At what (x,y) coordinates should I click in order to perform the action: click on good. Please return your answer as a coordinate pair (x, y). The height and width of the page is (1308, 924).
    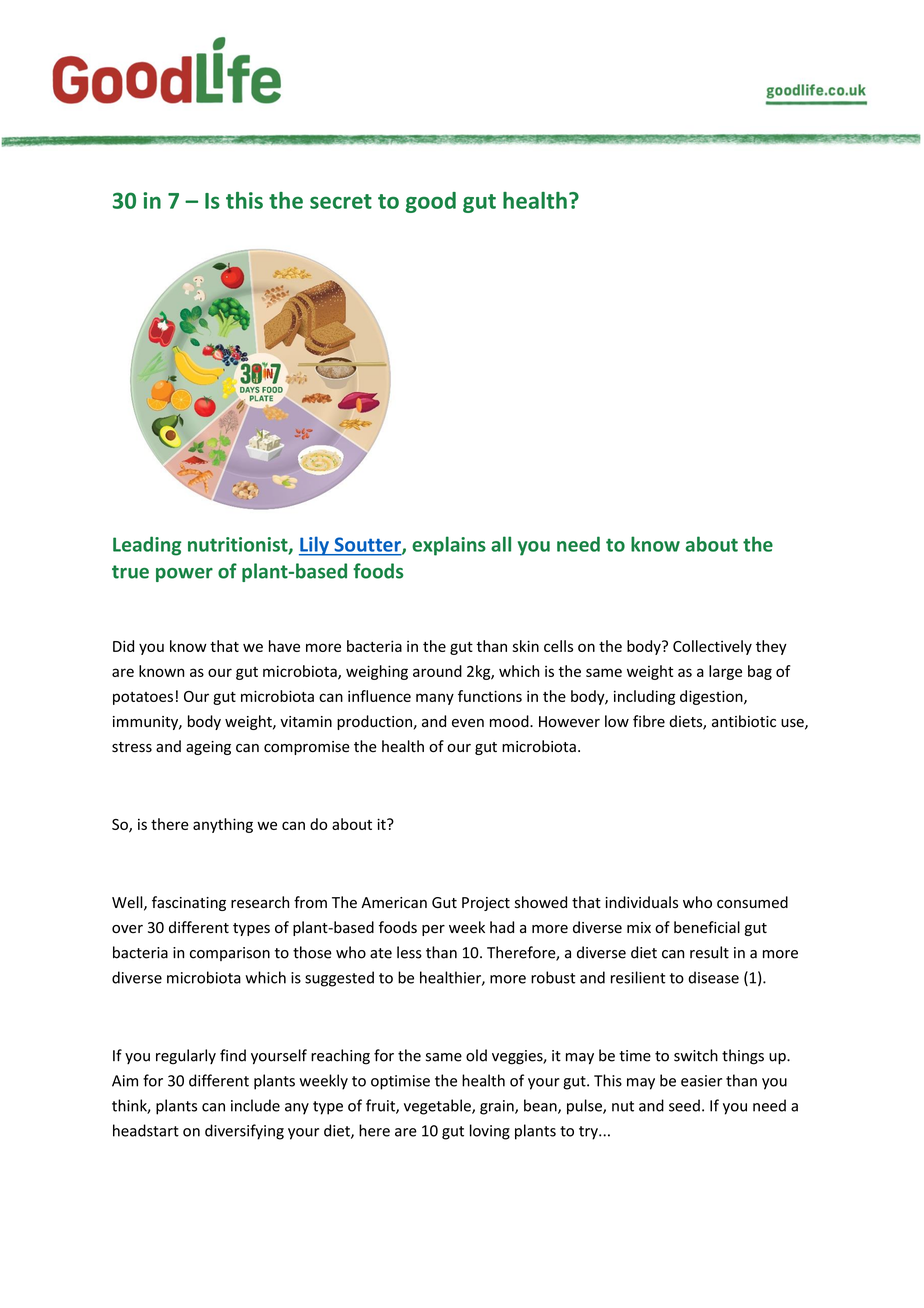
    Looking at the image, I should click on (430, 202).
